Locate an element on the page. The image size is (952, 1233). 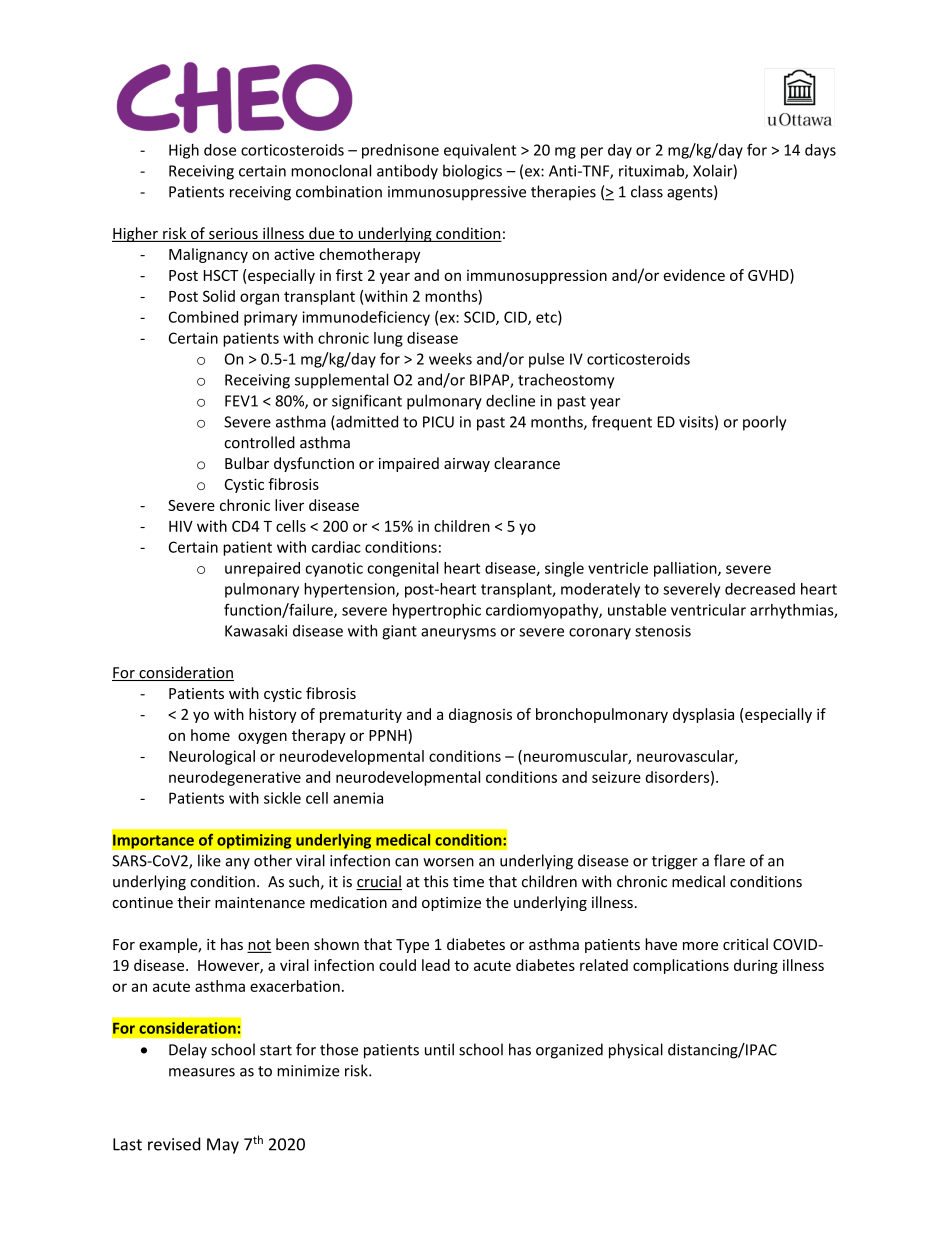
biologics is located at coordinates (472, 172).
